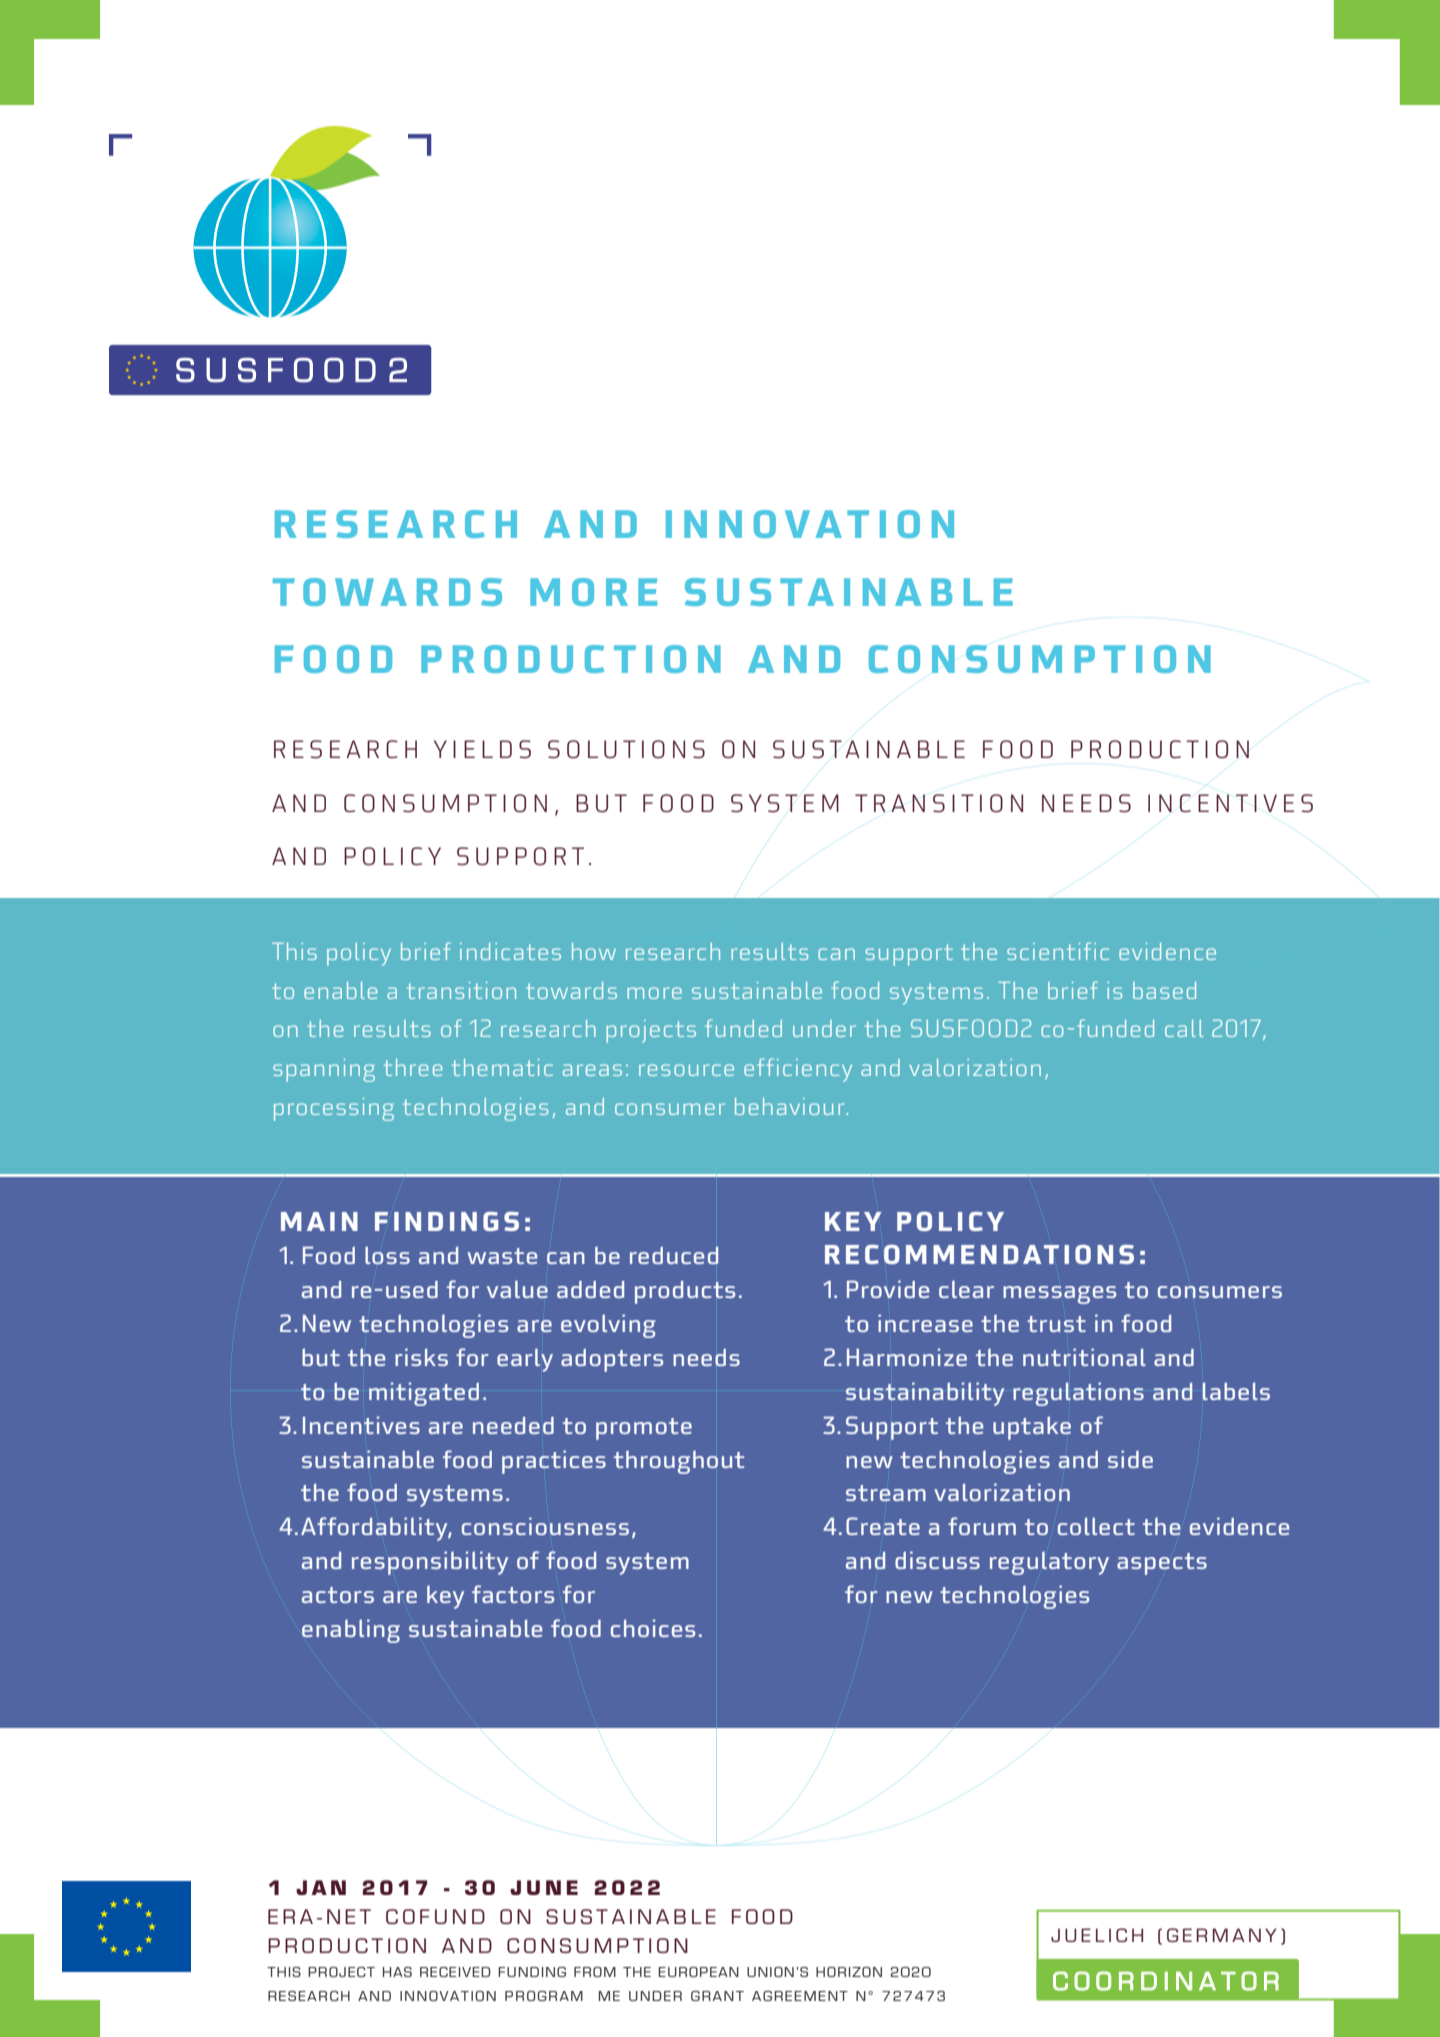 The height and width of the screenshot is (2037, 1440). I want to click on efficiency, so click(798, 1070).
